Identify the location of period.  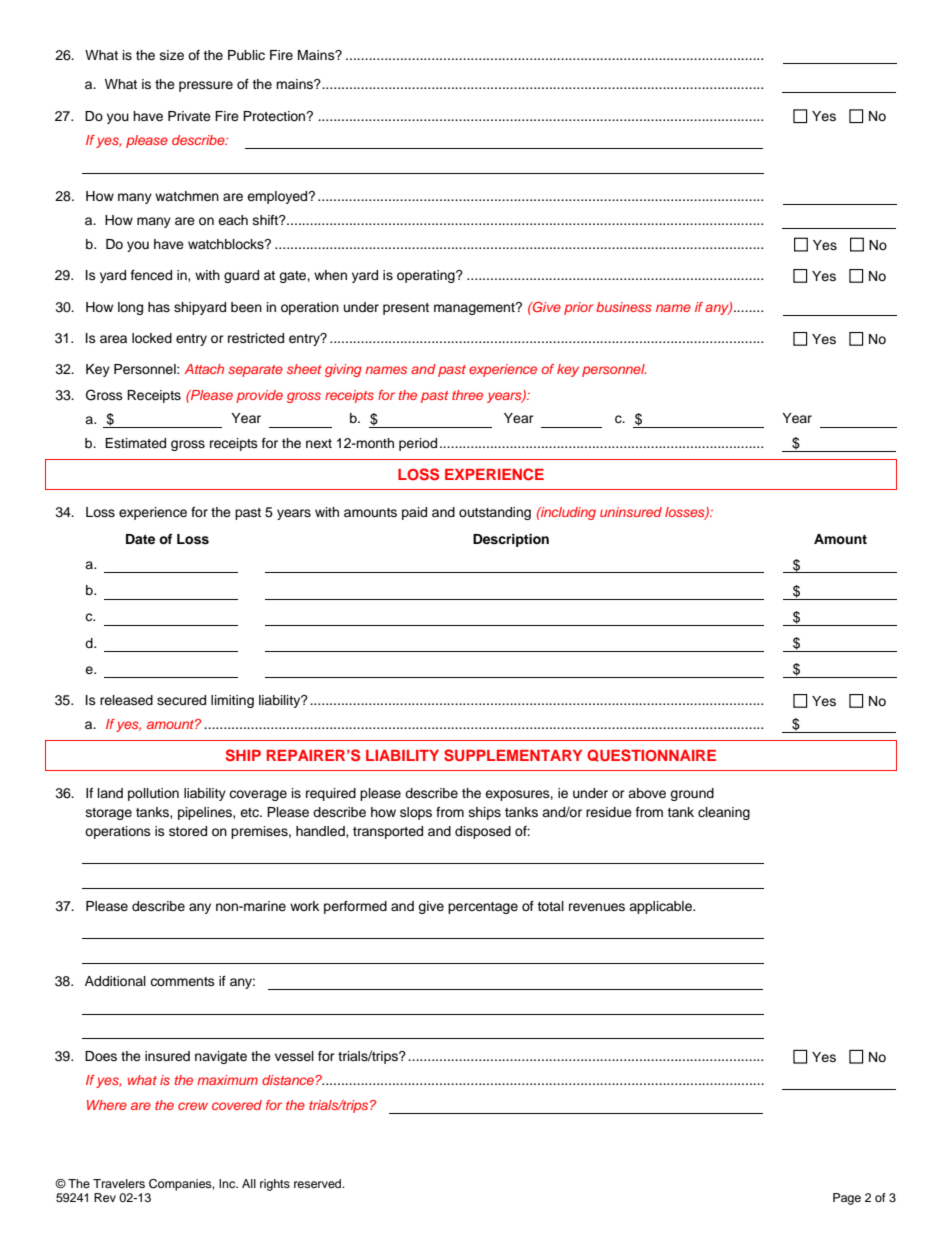
(418, 444).
